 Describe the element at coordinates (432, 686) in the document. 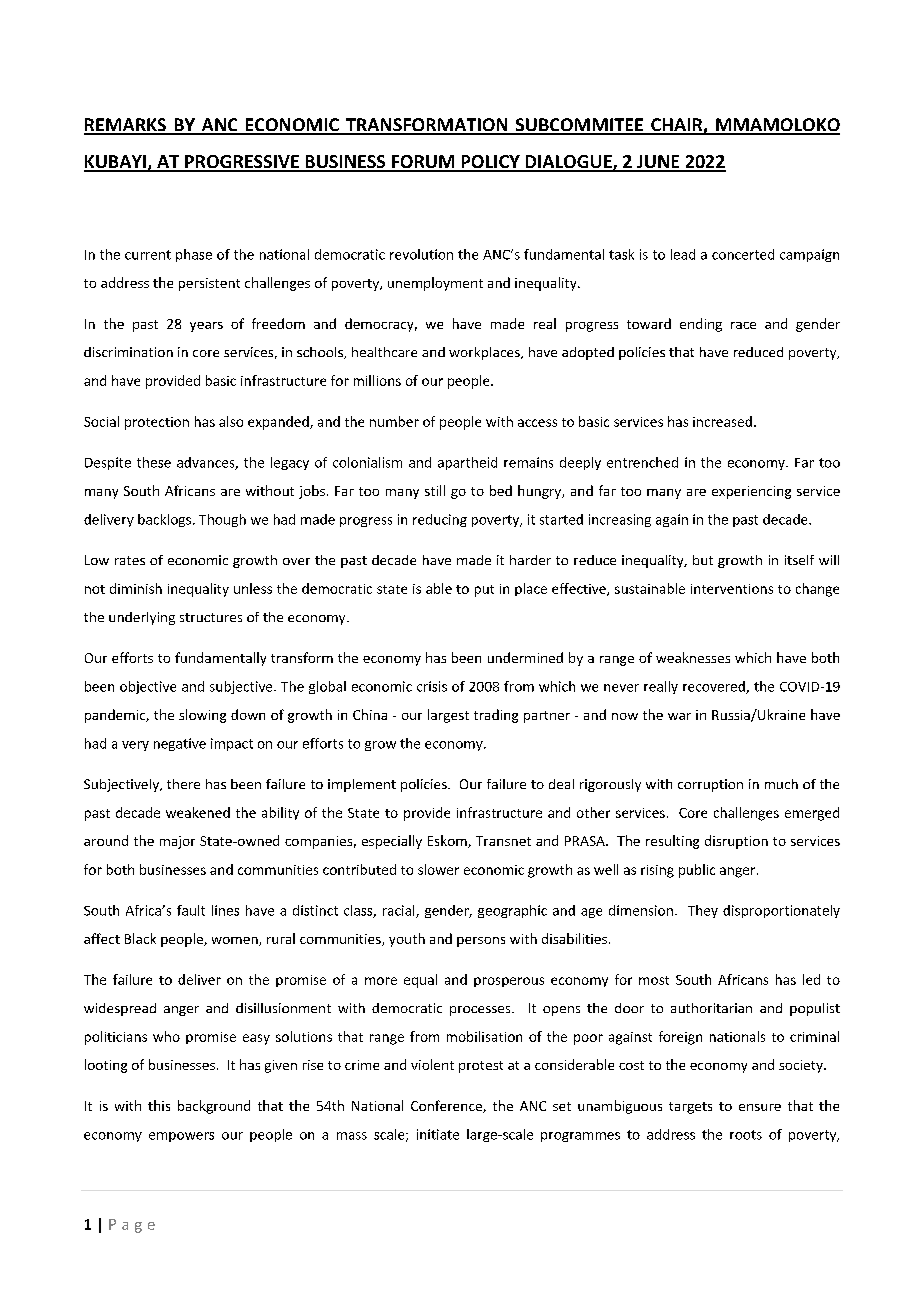

I see `crisis` at that location.
